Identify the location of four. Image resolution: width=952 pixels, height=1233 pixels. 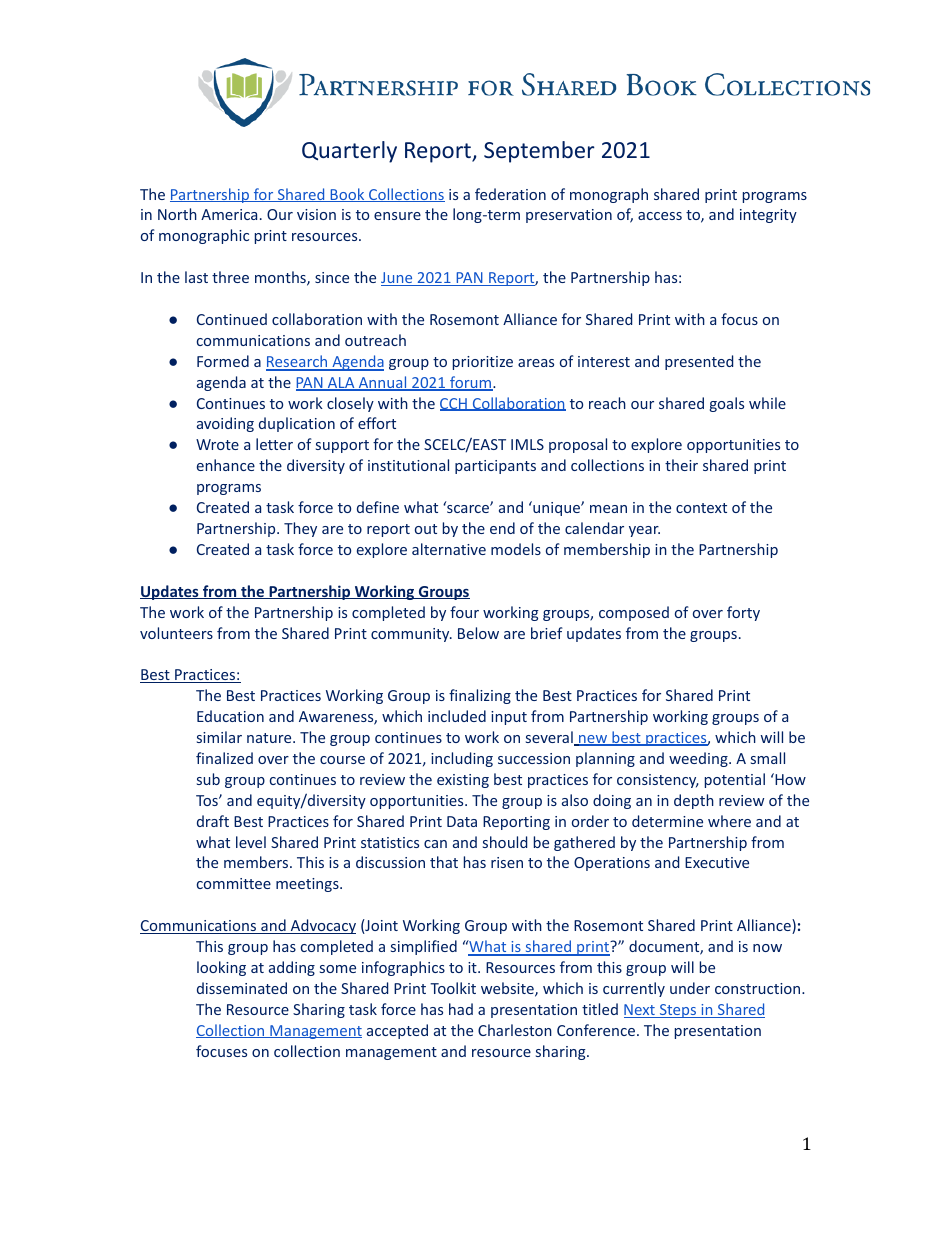
(464, 612).
